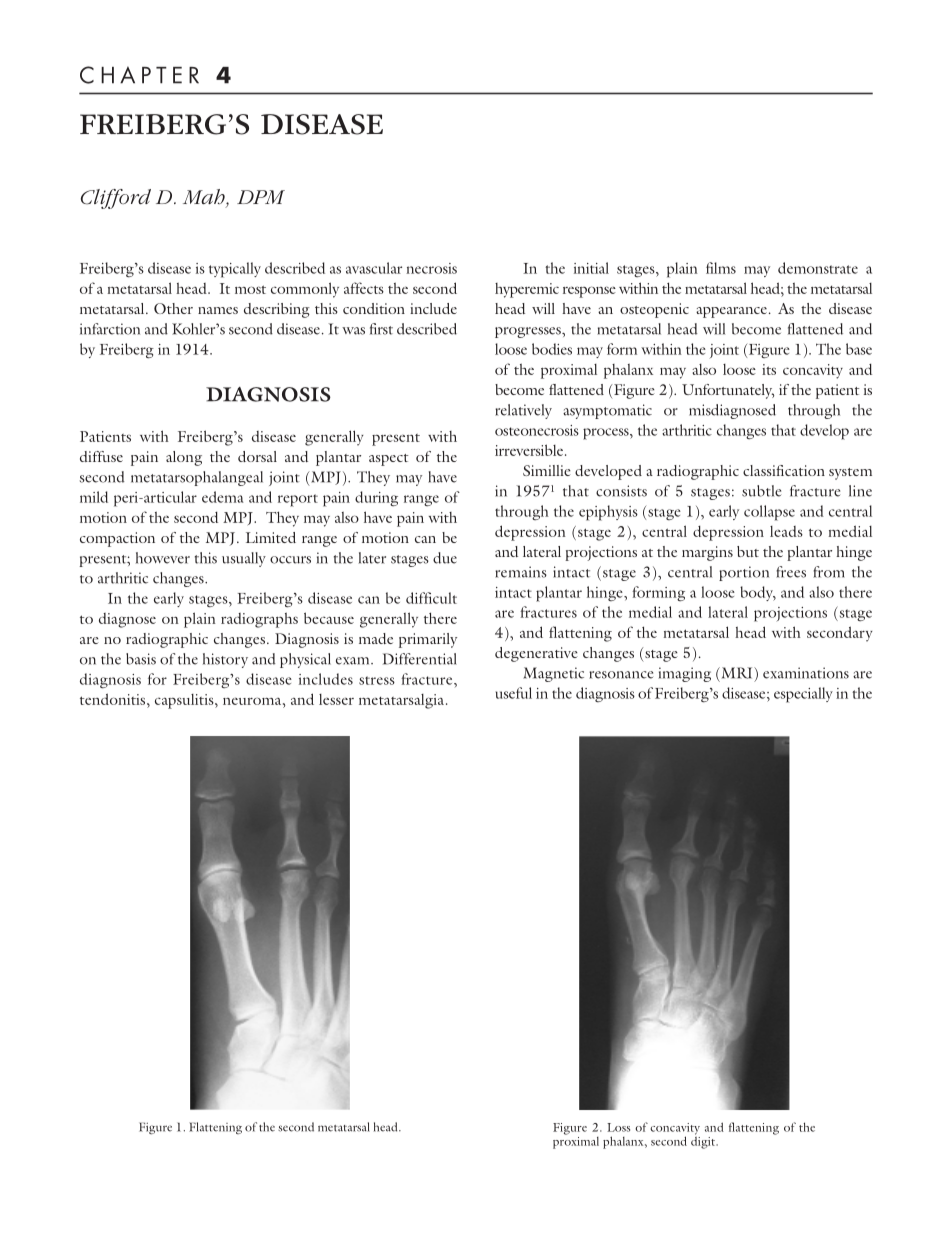  Describe the element at coordinates (618, 1127) in the screenshot. I see `Loss` at that location.
